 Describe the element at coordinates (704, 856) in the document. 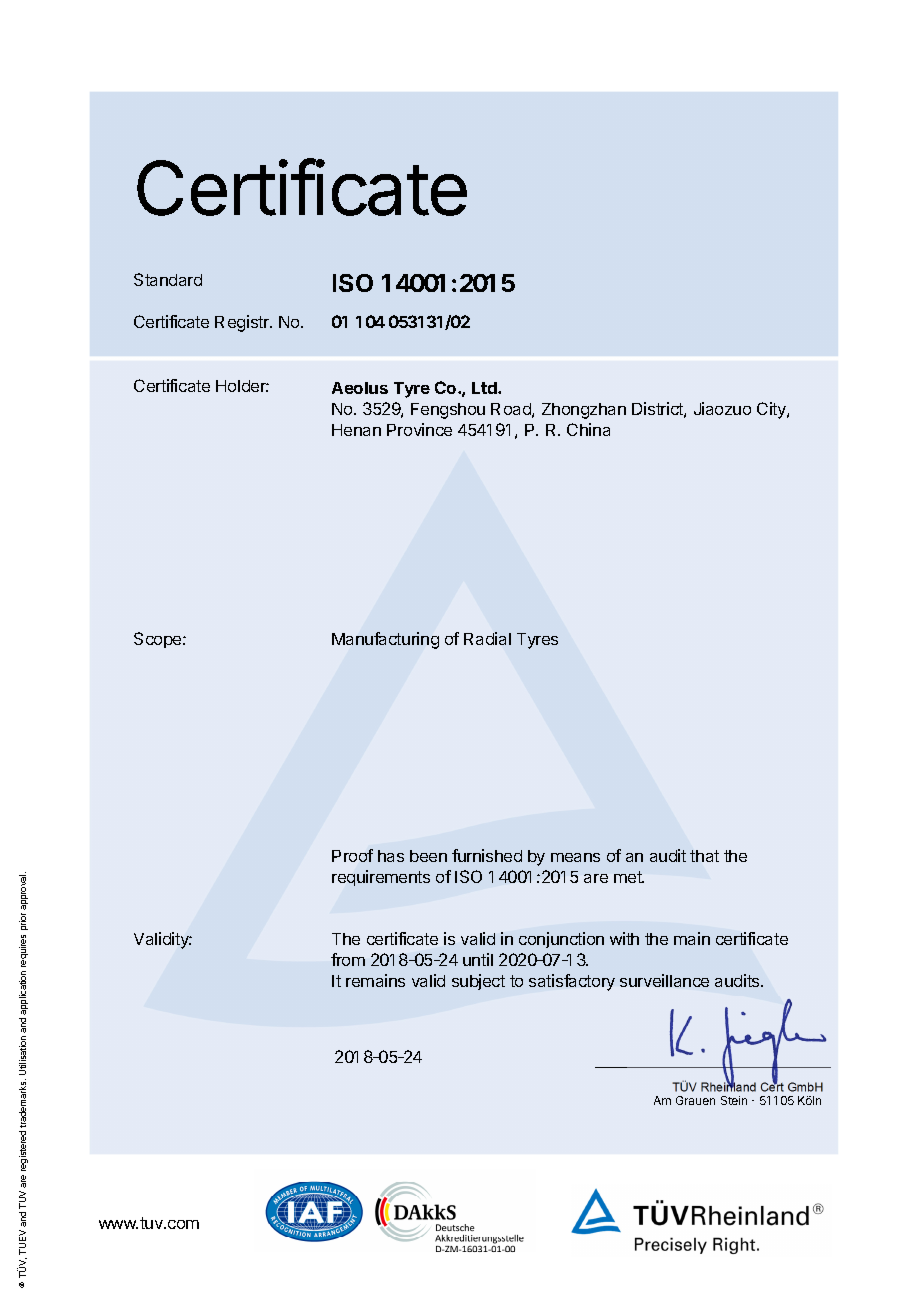

I see `that` at that location.
